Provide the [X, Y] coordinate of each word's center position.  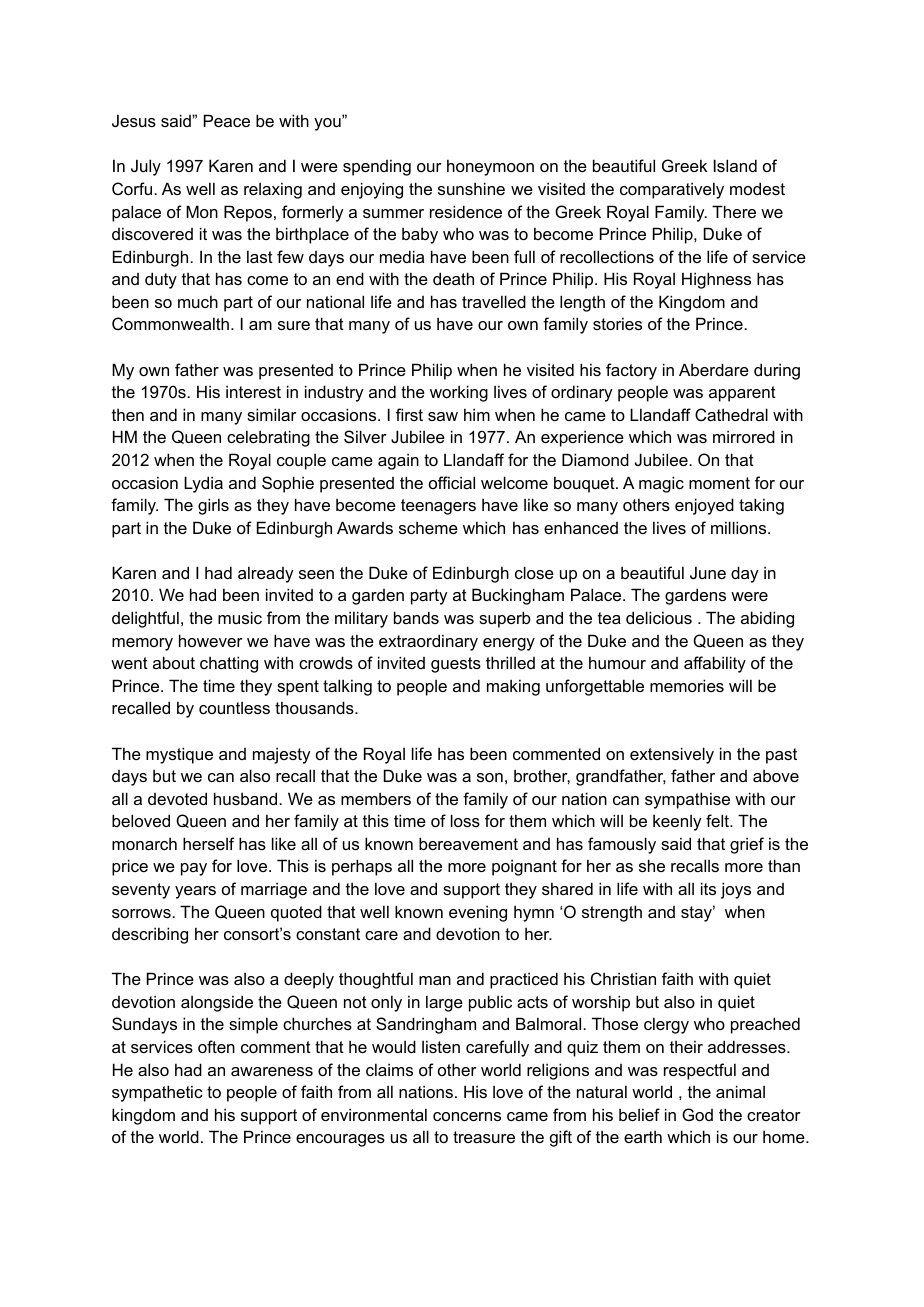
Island [735, 165]
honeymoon [490, 167]
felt [719, 820]
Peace [227, 120]
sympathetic [157, 1093]
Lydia [203, 484]
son [490, 777]
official [452, 482]
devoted [177, 798]
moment [719, 483]
